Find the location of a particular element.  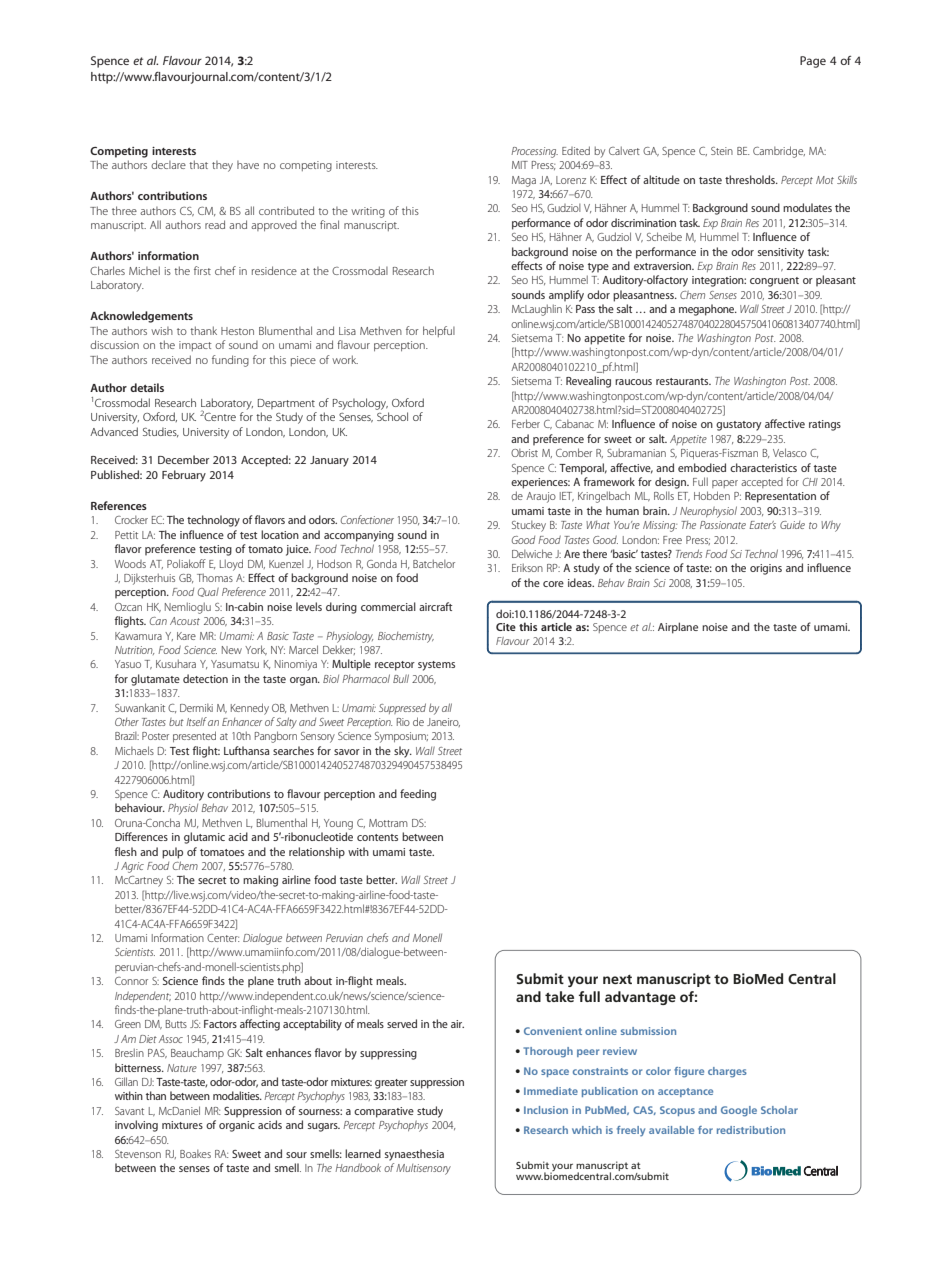

involving is located at coordinates (136, 1126).
